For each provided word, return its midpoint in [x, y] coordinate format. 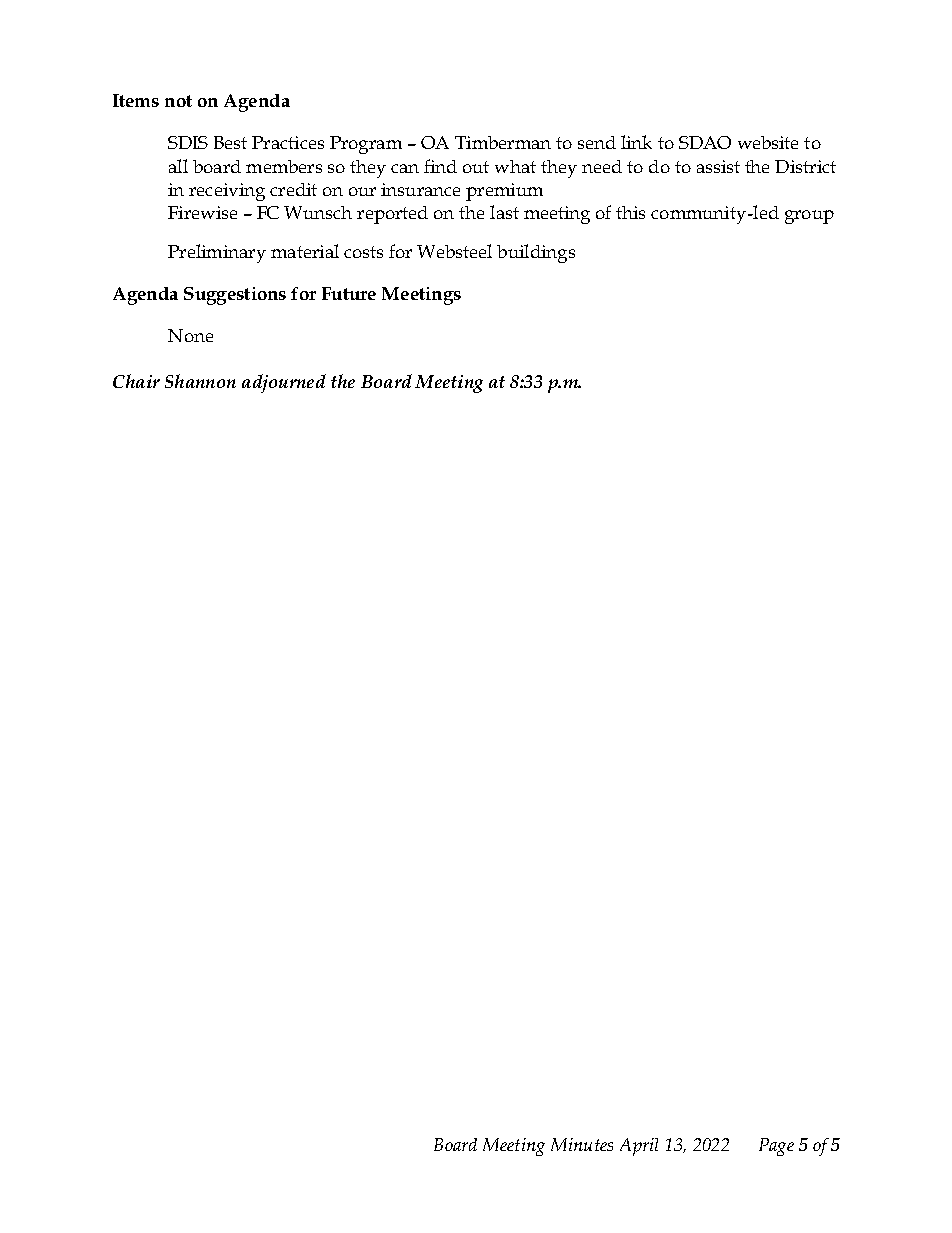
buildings [536, 253]
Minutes [582, 1144]
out [476, 167]
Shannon [200, 381]
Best [230, 142]
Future [349, 293]
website [768, 142]
